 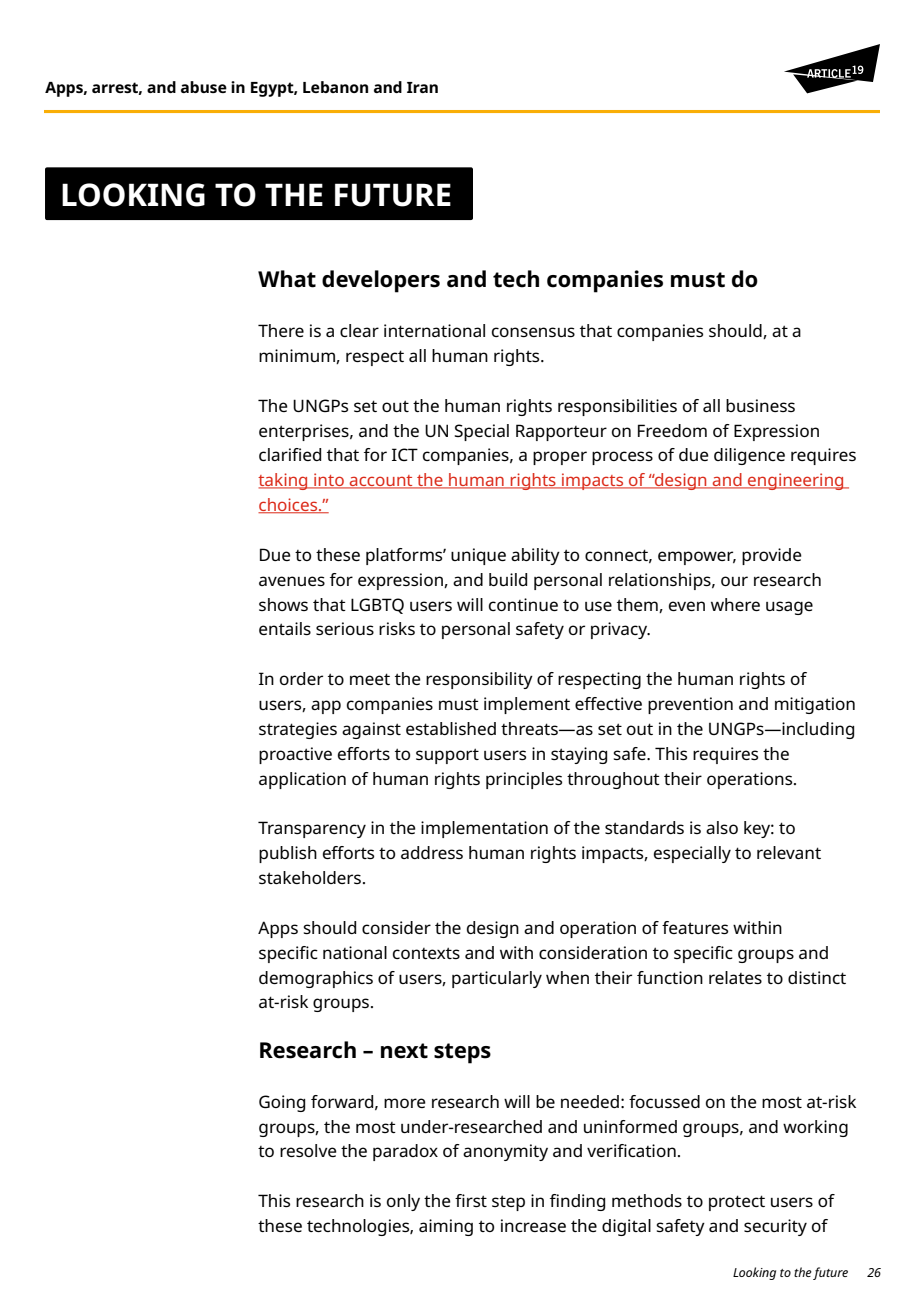 I want to click on first, so click(x=471, y=1200).
